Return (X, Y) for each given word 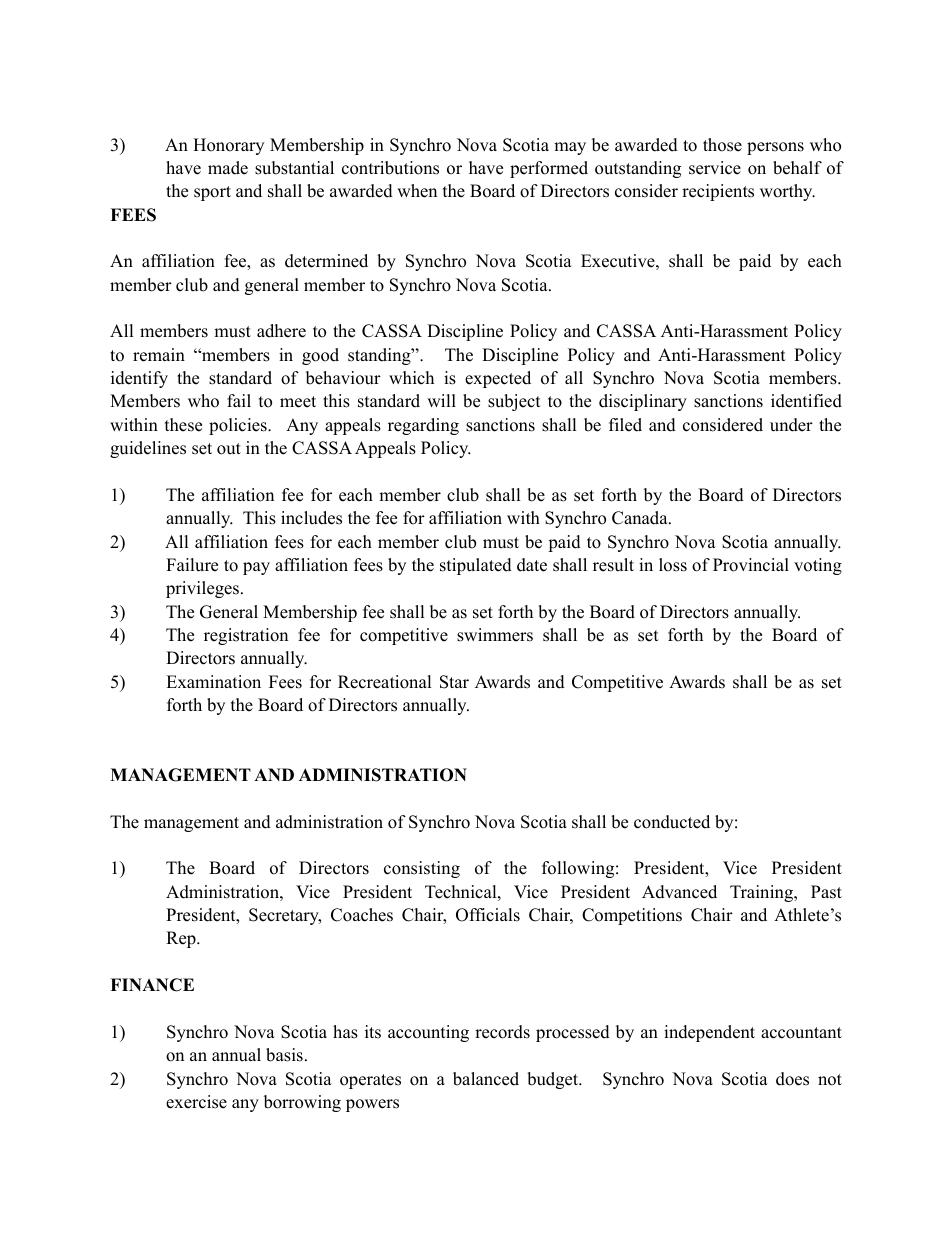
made (228, 168)
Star (454, 682)
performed (549, 169)
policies (239, 426)
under (791, 425)
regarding (423, 426)
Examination (213, 682)
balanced (486, 1079)
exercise (196, 1102)
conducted (672, 822)
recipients (718, 192)
